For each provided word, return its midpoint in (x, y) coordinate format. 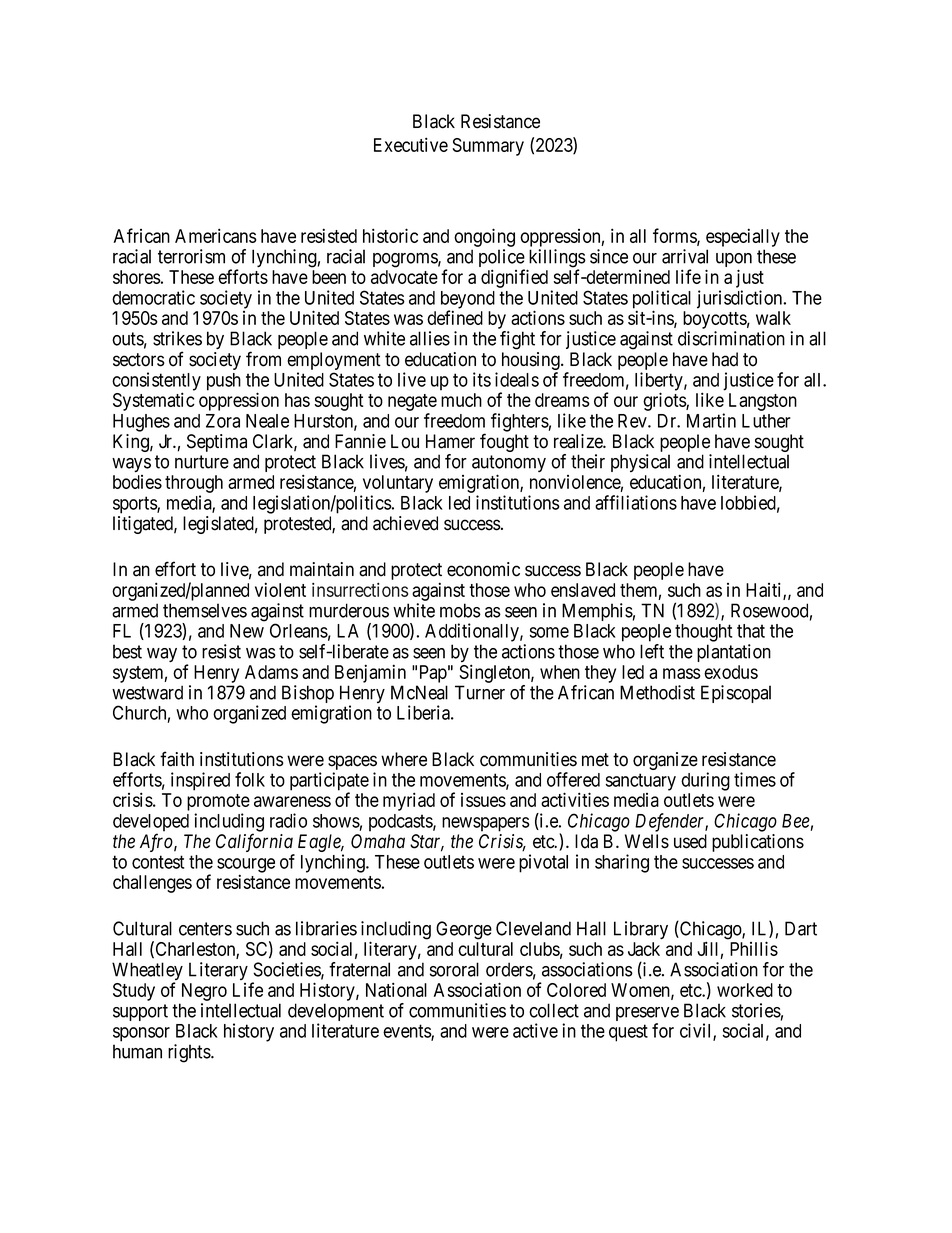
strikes (177, 338)
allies (430, 338)
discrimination (731, 338)
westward (147, 692)
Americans (216, 235)
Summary (488, 147)
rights (190, 1053)
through (194, 485)
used (690, 841)
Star (427, 842)
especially (743, 237)
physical (640, 463)
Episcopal (736, 694)
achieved (405, 523)
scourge (246, 866)
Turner (480, 692)
